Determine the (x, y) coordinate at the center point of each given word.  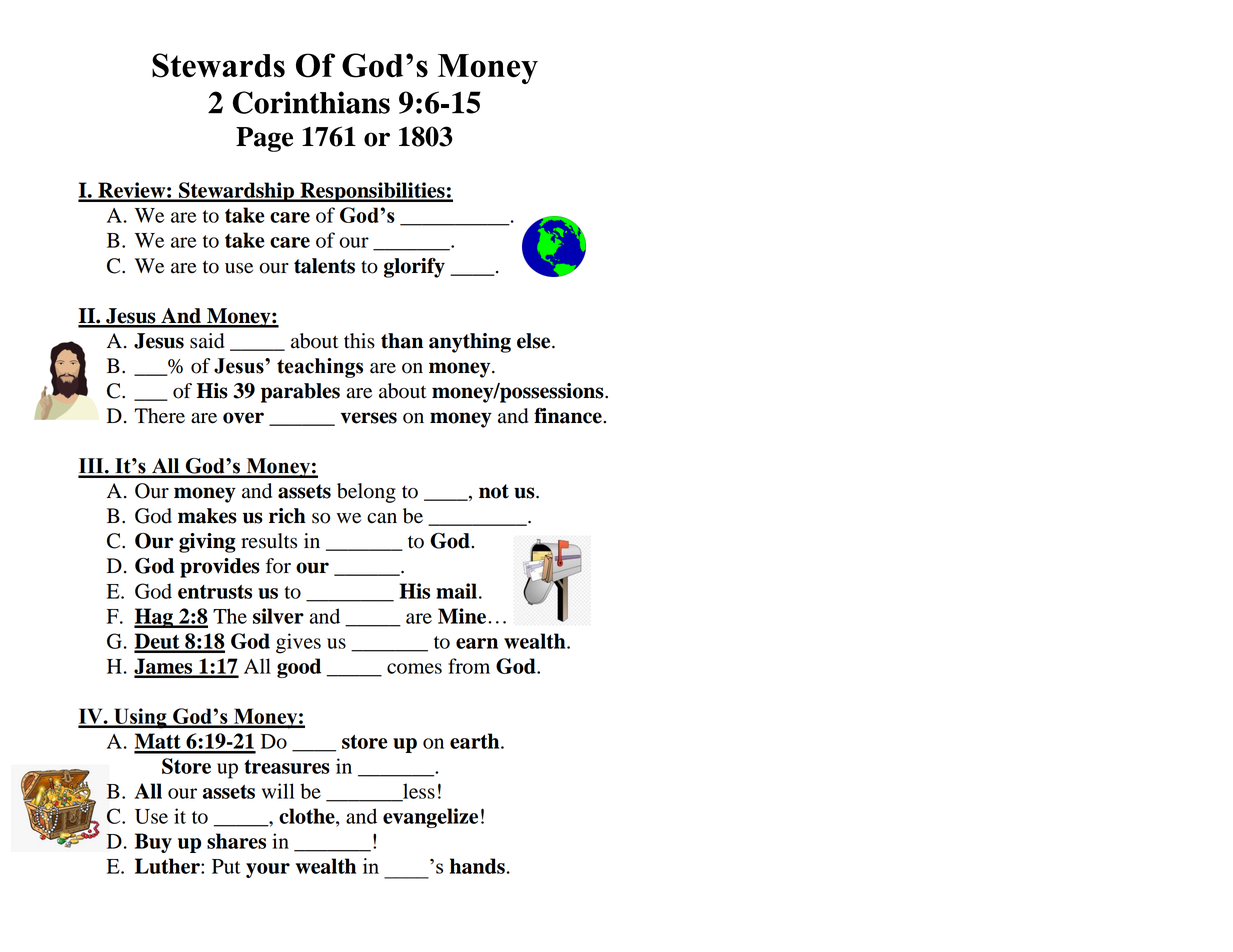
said (207, 341)
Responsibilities (372, 192)
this (359, 341)
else (535, 341)
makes (207, 516)
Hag (154, 618)
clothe (308, 816)
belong (366, 493)
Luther (168, 866)
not (494, 491)
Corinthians (311, 102)
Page (264, 139)
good (299, 668)
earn (477, 643)
